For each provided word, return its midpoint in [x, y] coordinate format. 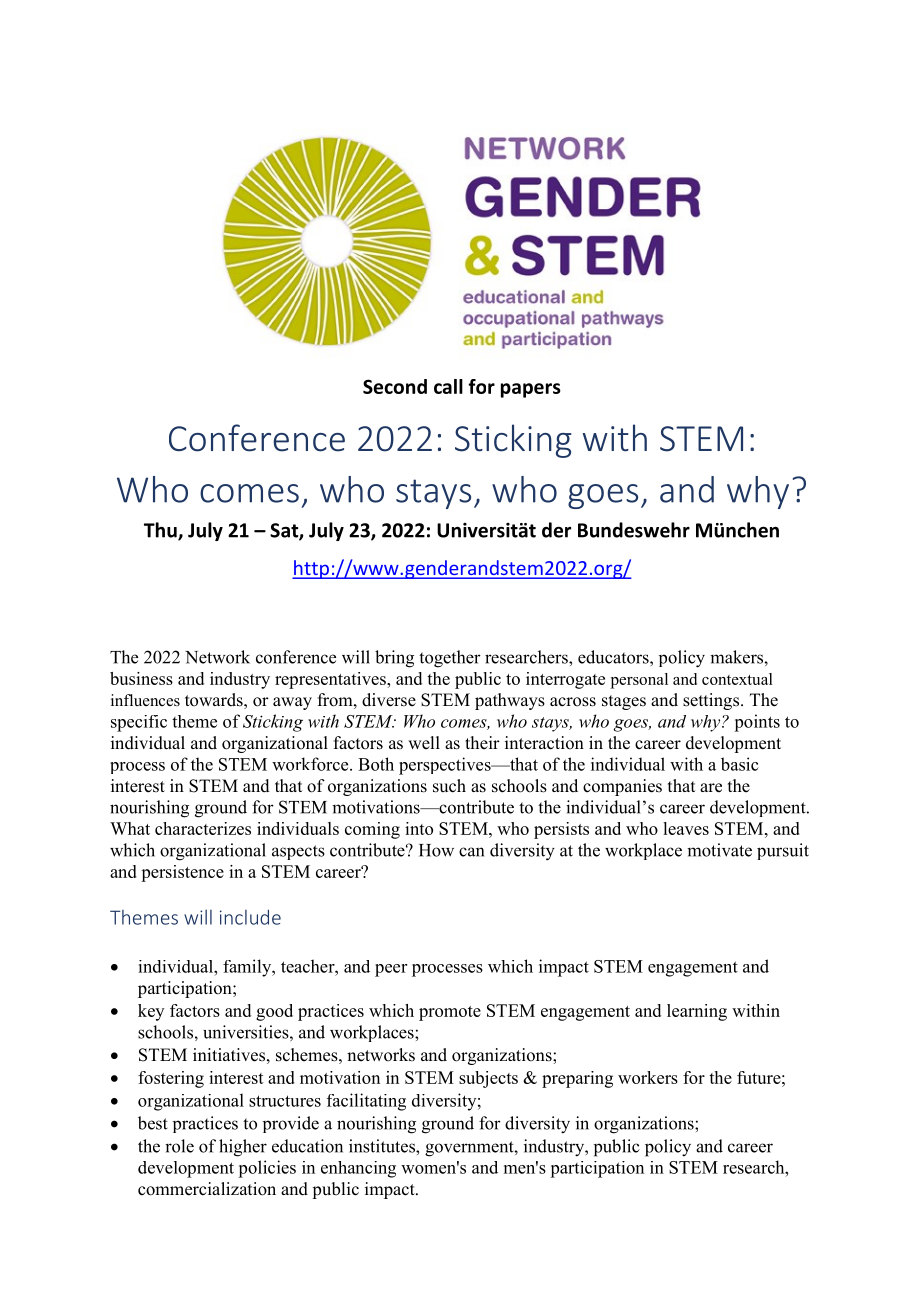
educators [614, 657]
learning [697, 1012]
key [151, 1012]
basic [740, 764]
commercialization [207, 1189]
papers [531, 390]
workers [648, 1077]
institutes [383, 1146]
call [448, 386]
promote [450, 1013]
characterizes [203, 828]
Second [395, 386]
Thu [161, 531]
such [449, 786]
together [450, 659]
